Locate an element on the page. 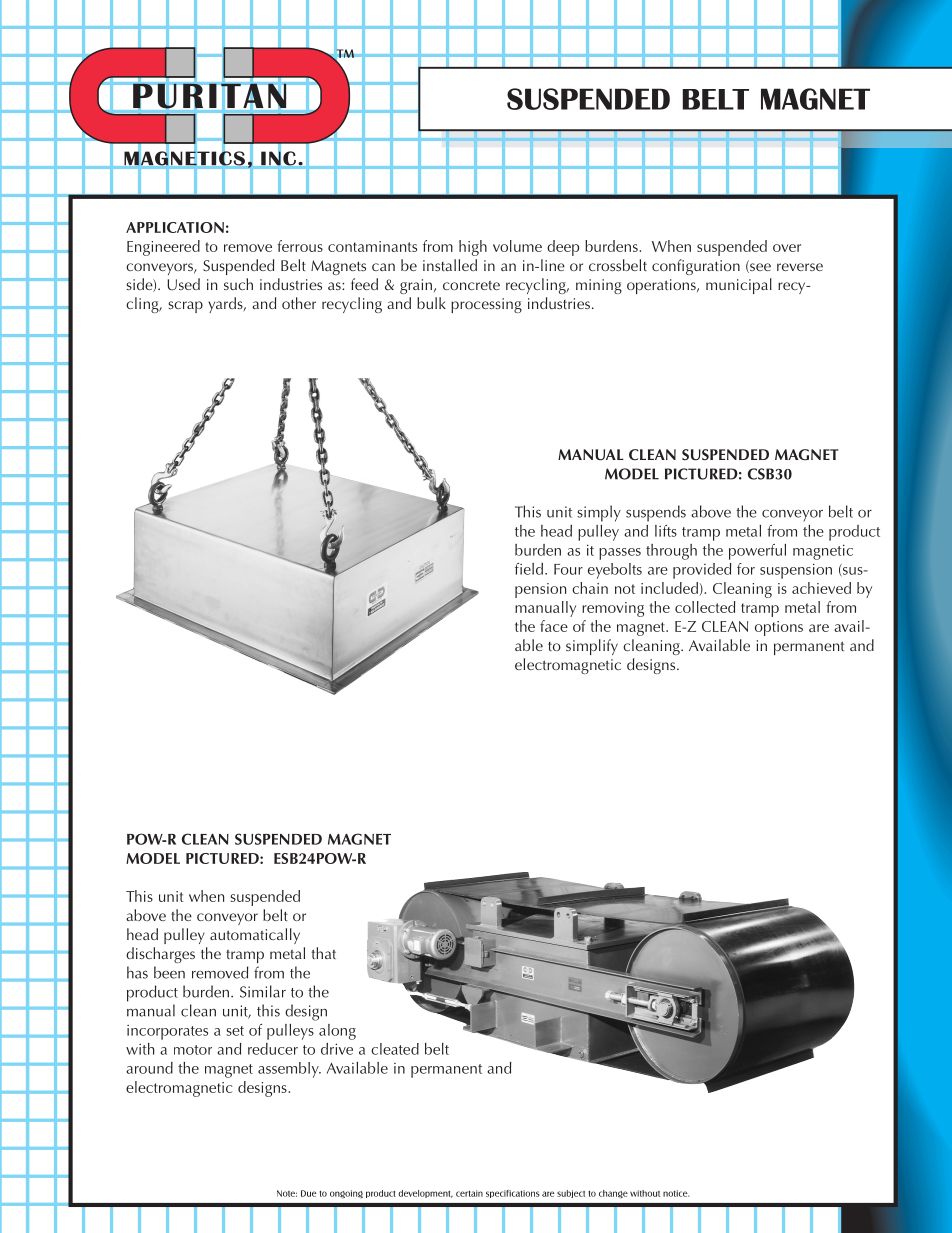  high is located at coordinates (473, 248).
